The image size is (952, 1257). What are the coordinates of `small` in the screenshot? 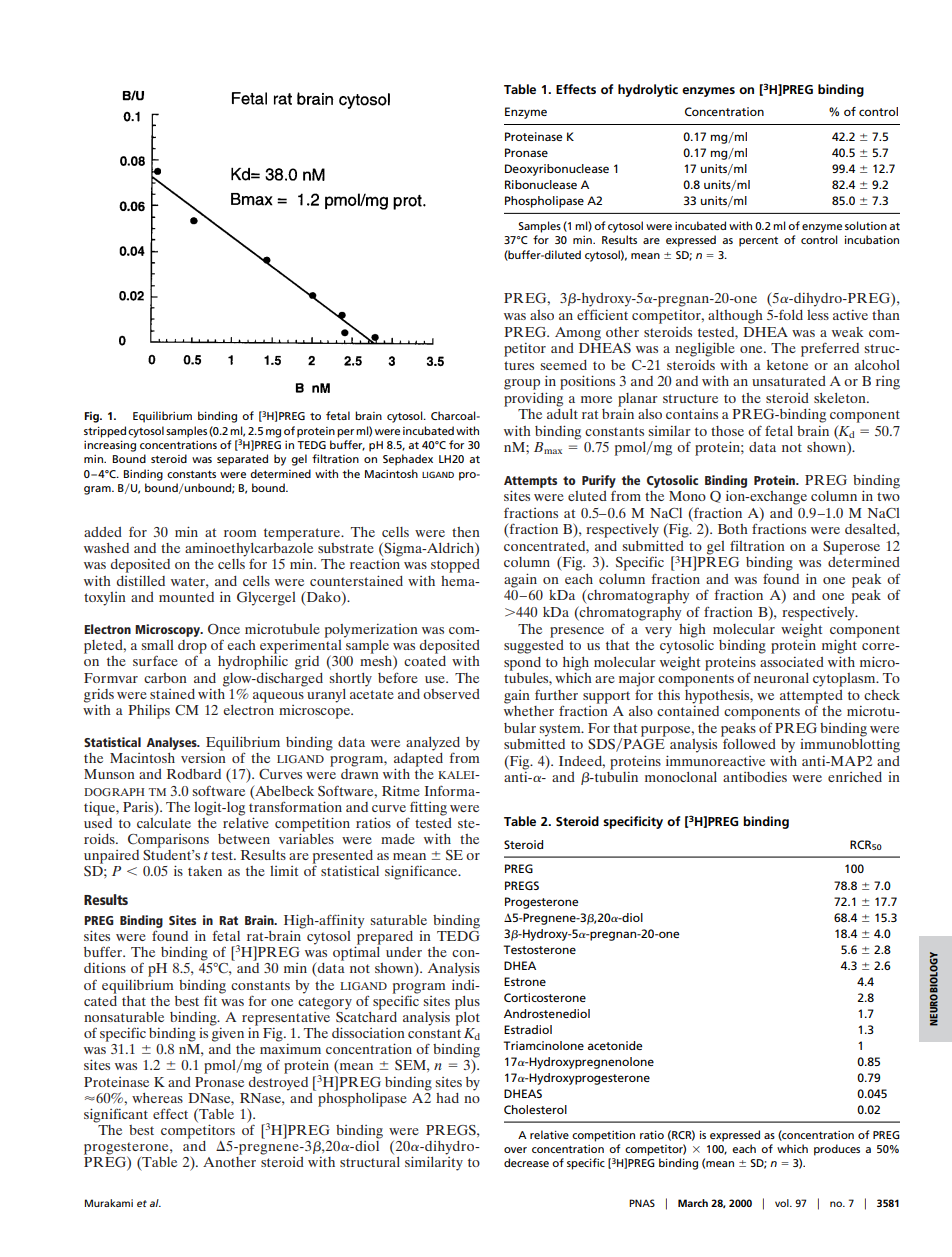 It's located at (158, 645).
